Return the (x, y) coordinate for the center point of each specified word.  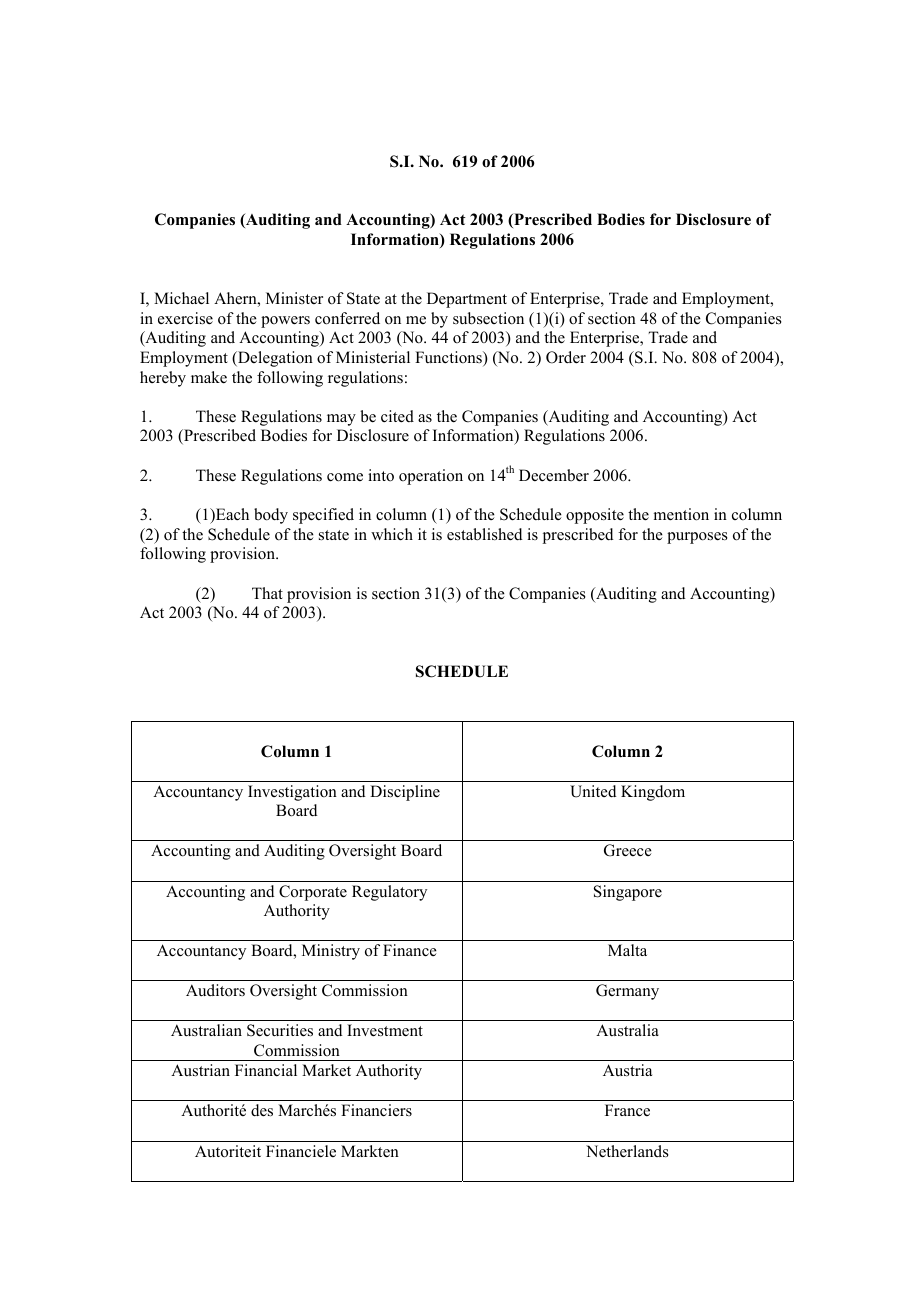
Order (566, 357)
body (271, 516)
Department (467, 300)
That (267, 593)
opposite (595, 516)
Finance (410, 950)
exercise (185, 318)
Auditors (215, 990)
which (392, 534)
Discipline (405, 793)
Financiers (376, 1110)
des (262, 1110)
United (593, 791)
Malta (627, 950)
